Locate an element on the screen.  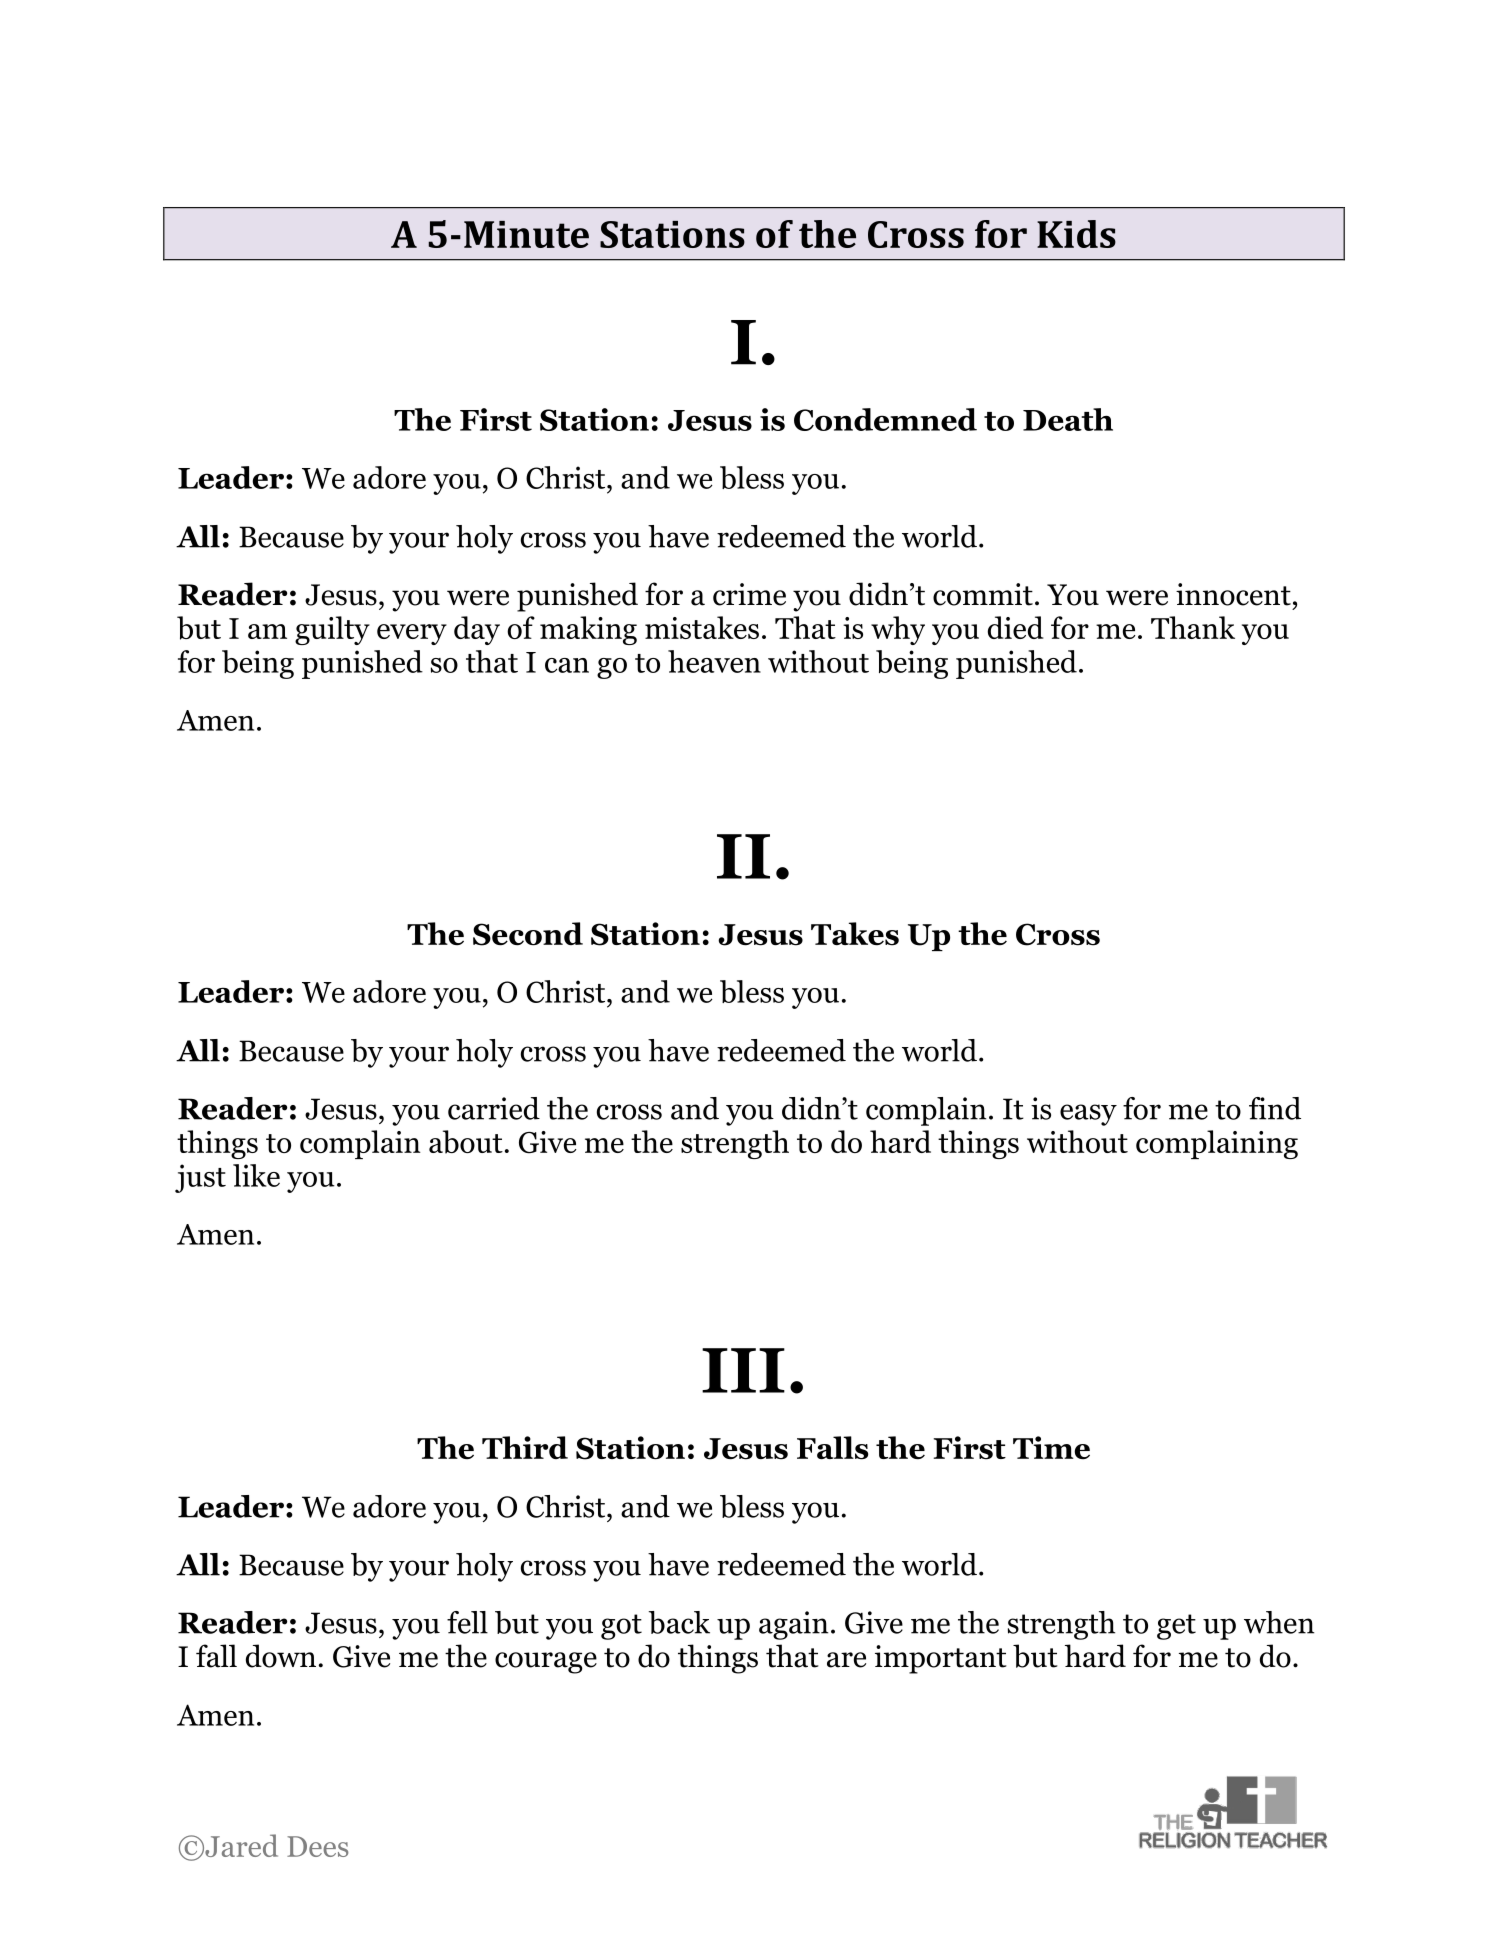
III is located at coordinates (743, 1370).
